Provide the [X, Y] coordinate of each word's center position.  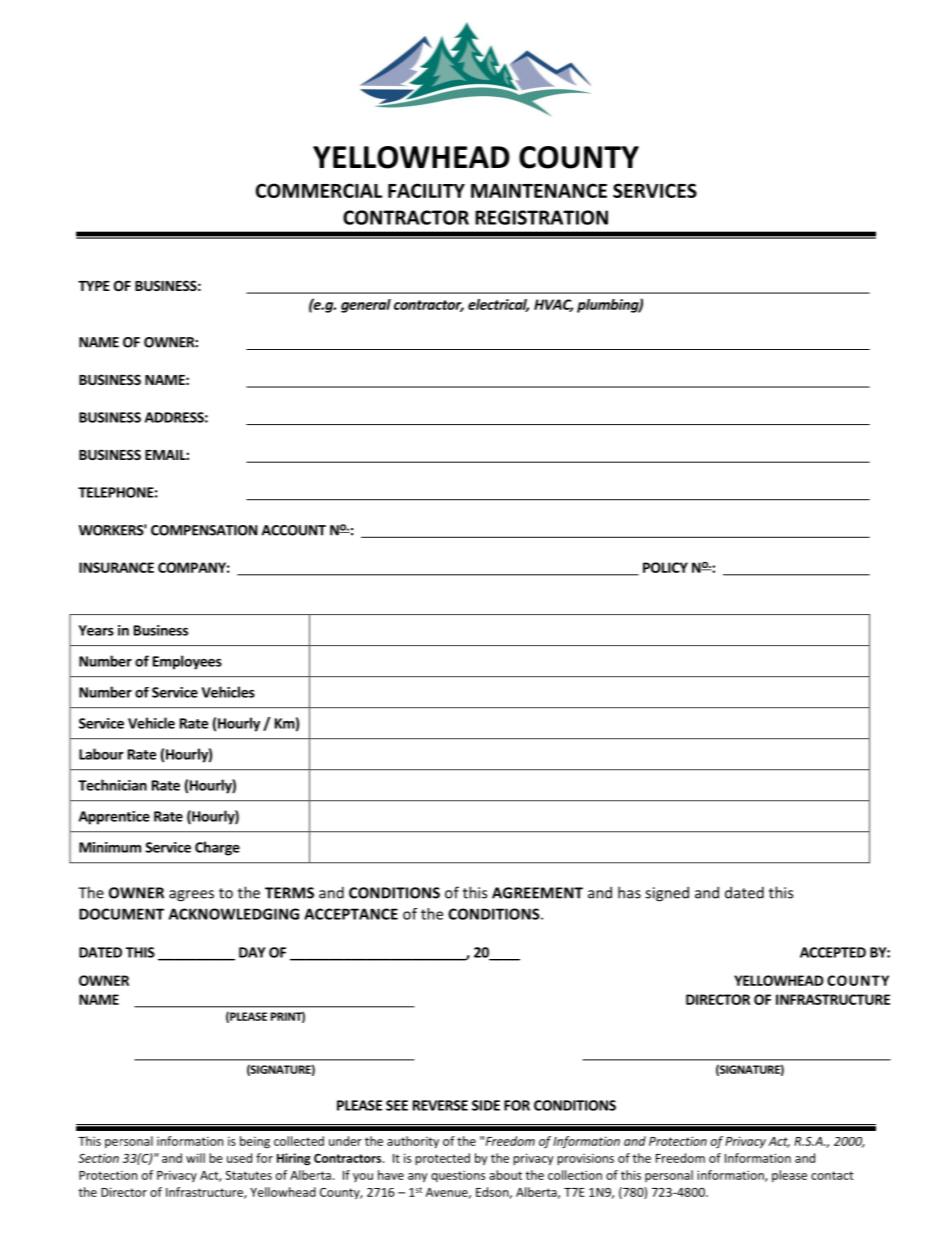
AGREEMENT [537, 893]
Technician [112, 785]
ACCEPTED [833, 952]
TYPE [94, 286]
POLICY [665, 567]
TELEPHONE [116, 492]
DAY [252, 952]
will [195, 1158]
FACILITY [426, 190]
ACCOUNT [294, 530]
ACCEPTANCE [351, 914]
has [629, 892]
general [366, 306]
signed [667, 894]
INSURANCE [116, 567]
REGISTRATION [541, 217]
